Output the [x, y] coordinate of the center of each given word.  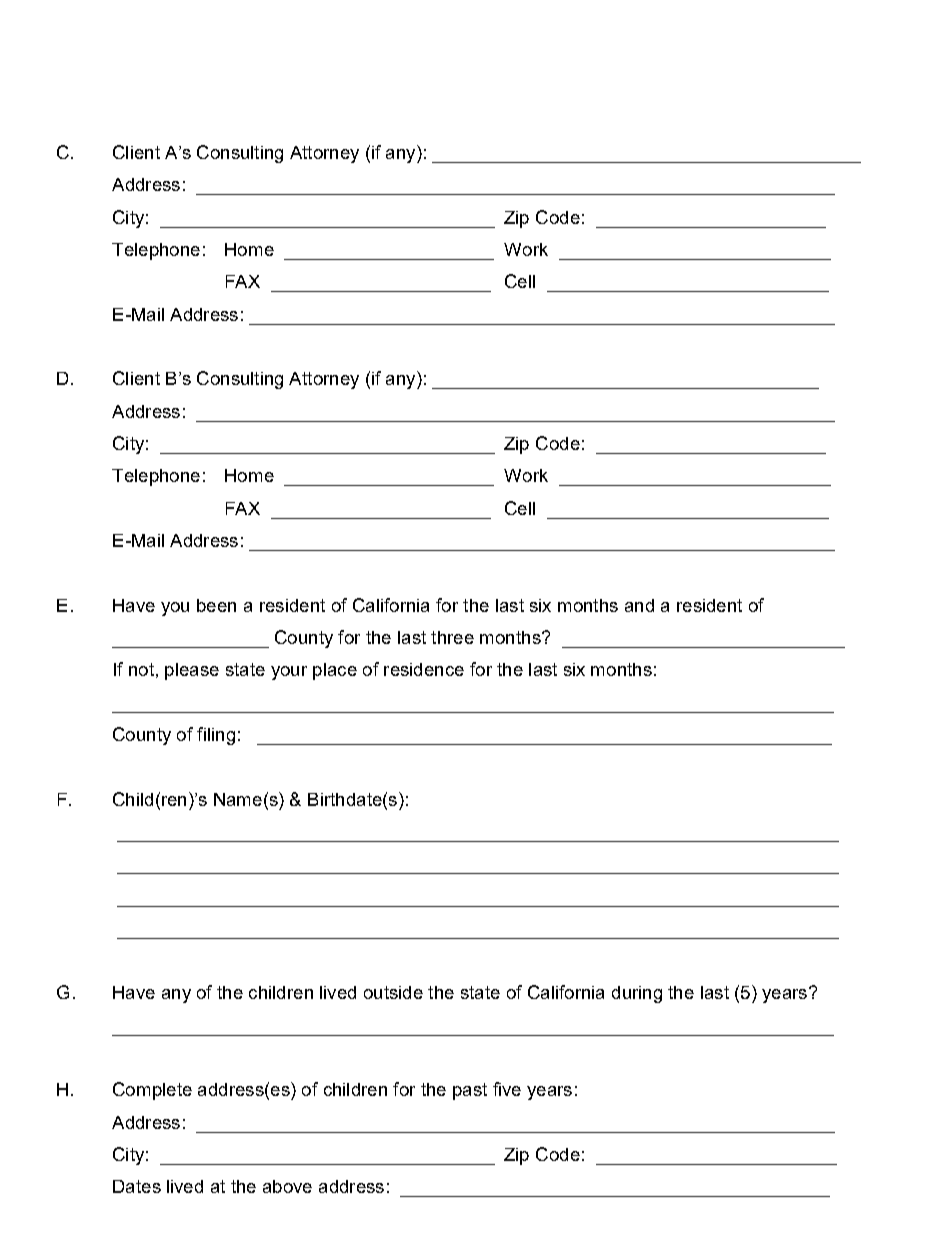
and [639, 605]
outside [393, 992]
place [335, 671]
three [452, 637]
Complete [152, 1091]
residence [424, 669]
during [637, 994]
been [216, 605]
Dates [137, 1186]
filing [216, 736]
